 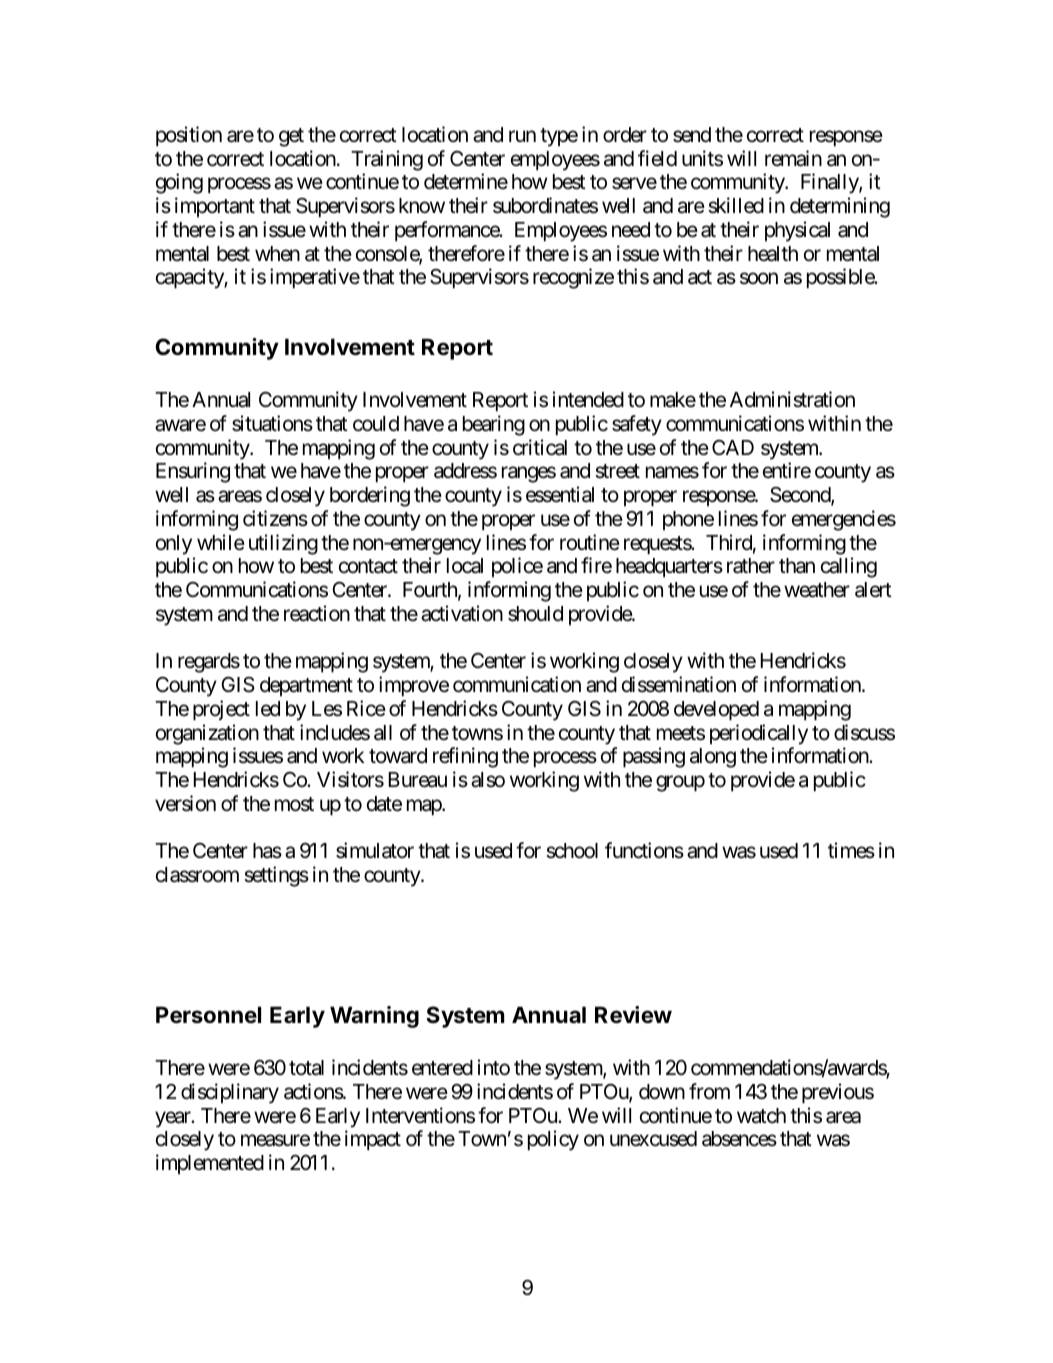 What do you see at coordinates (230, 1093) in the screenshot?
I see `disciplinary` at bounding box center [230, 1093].
